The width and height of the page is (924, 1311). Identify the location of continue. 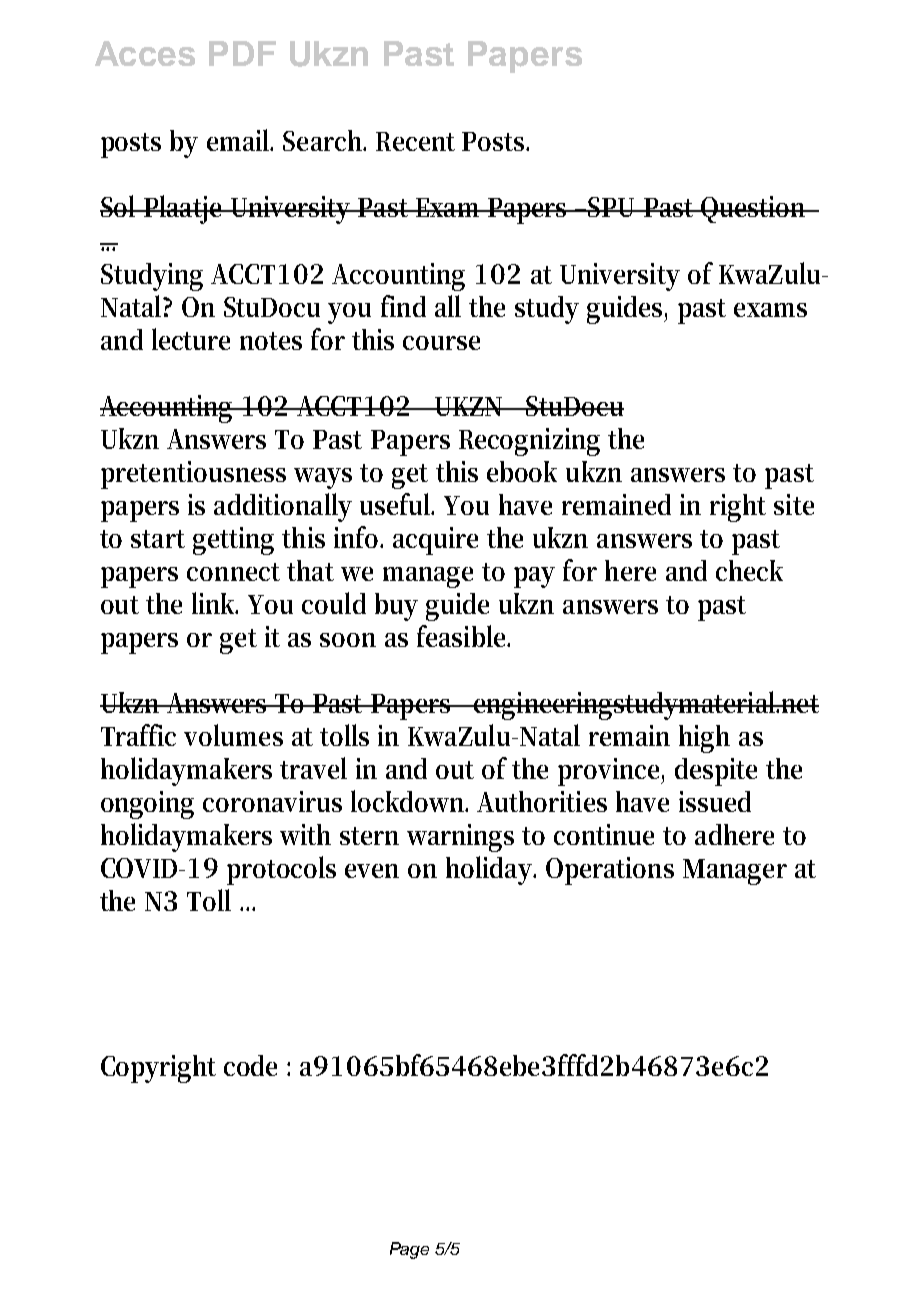
(604, 834).
